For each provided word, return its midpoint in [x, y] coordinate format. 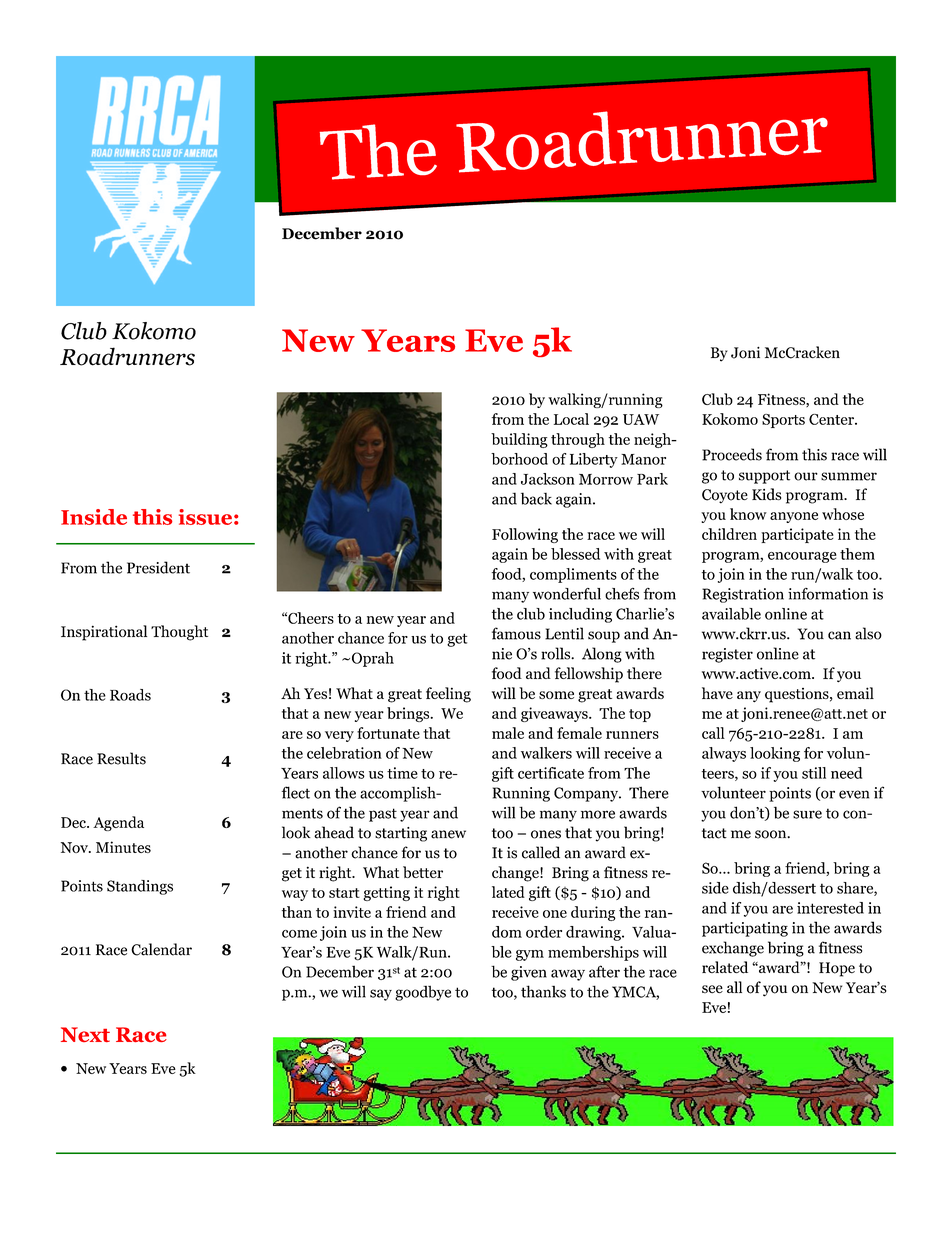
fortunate [388, 733]
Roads [130, 695]
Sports [783, 421]
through [578, 440]
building [519, 440]
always [724, 754]
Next [85, 1034]
